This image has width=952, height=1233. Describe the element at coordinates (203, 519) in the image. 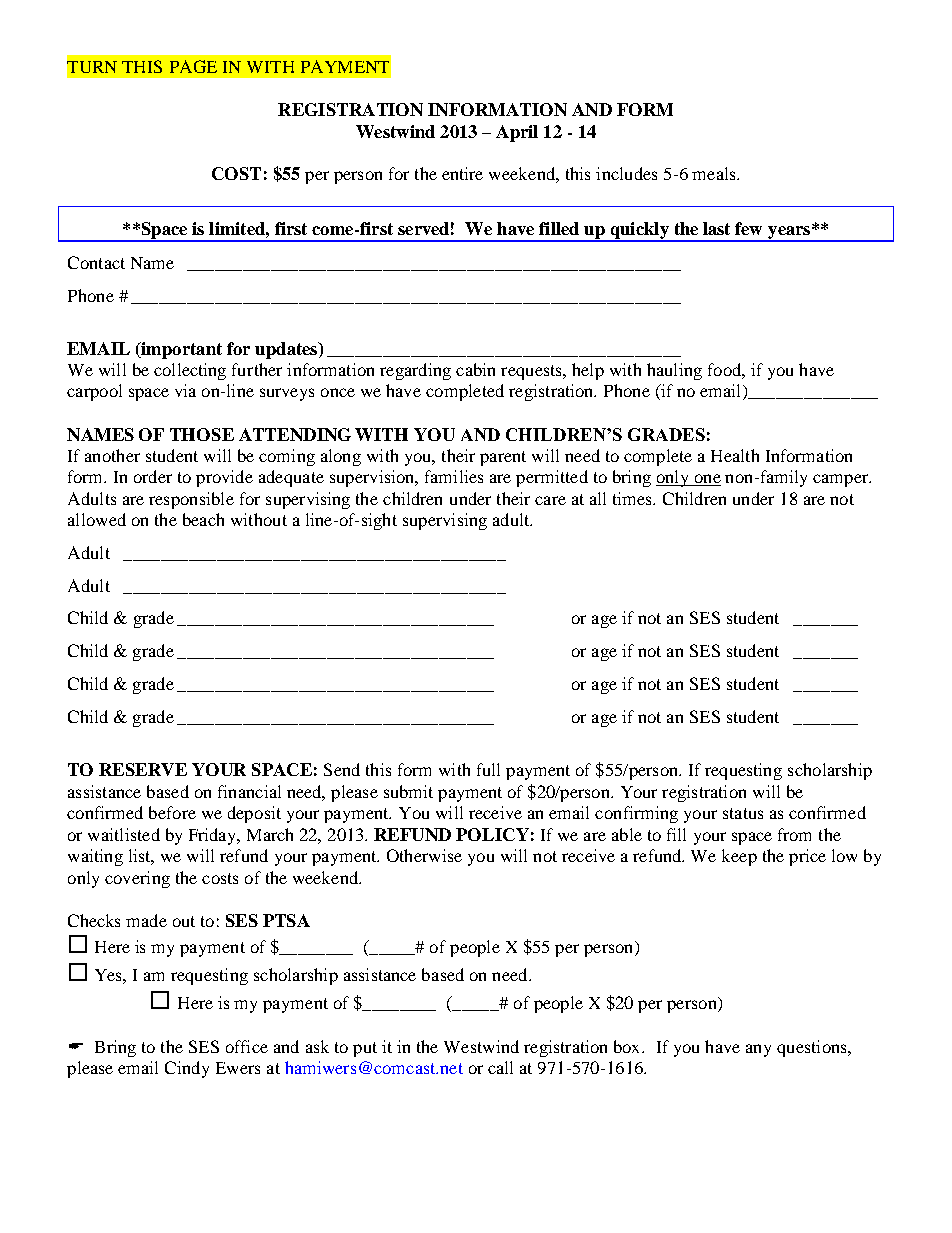

I see `beach` at that location.
